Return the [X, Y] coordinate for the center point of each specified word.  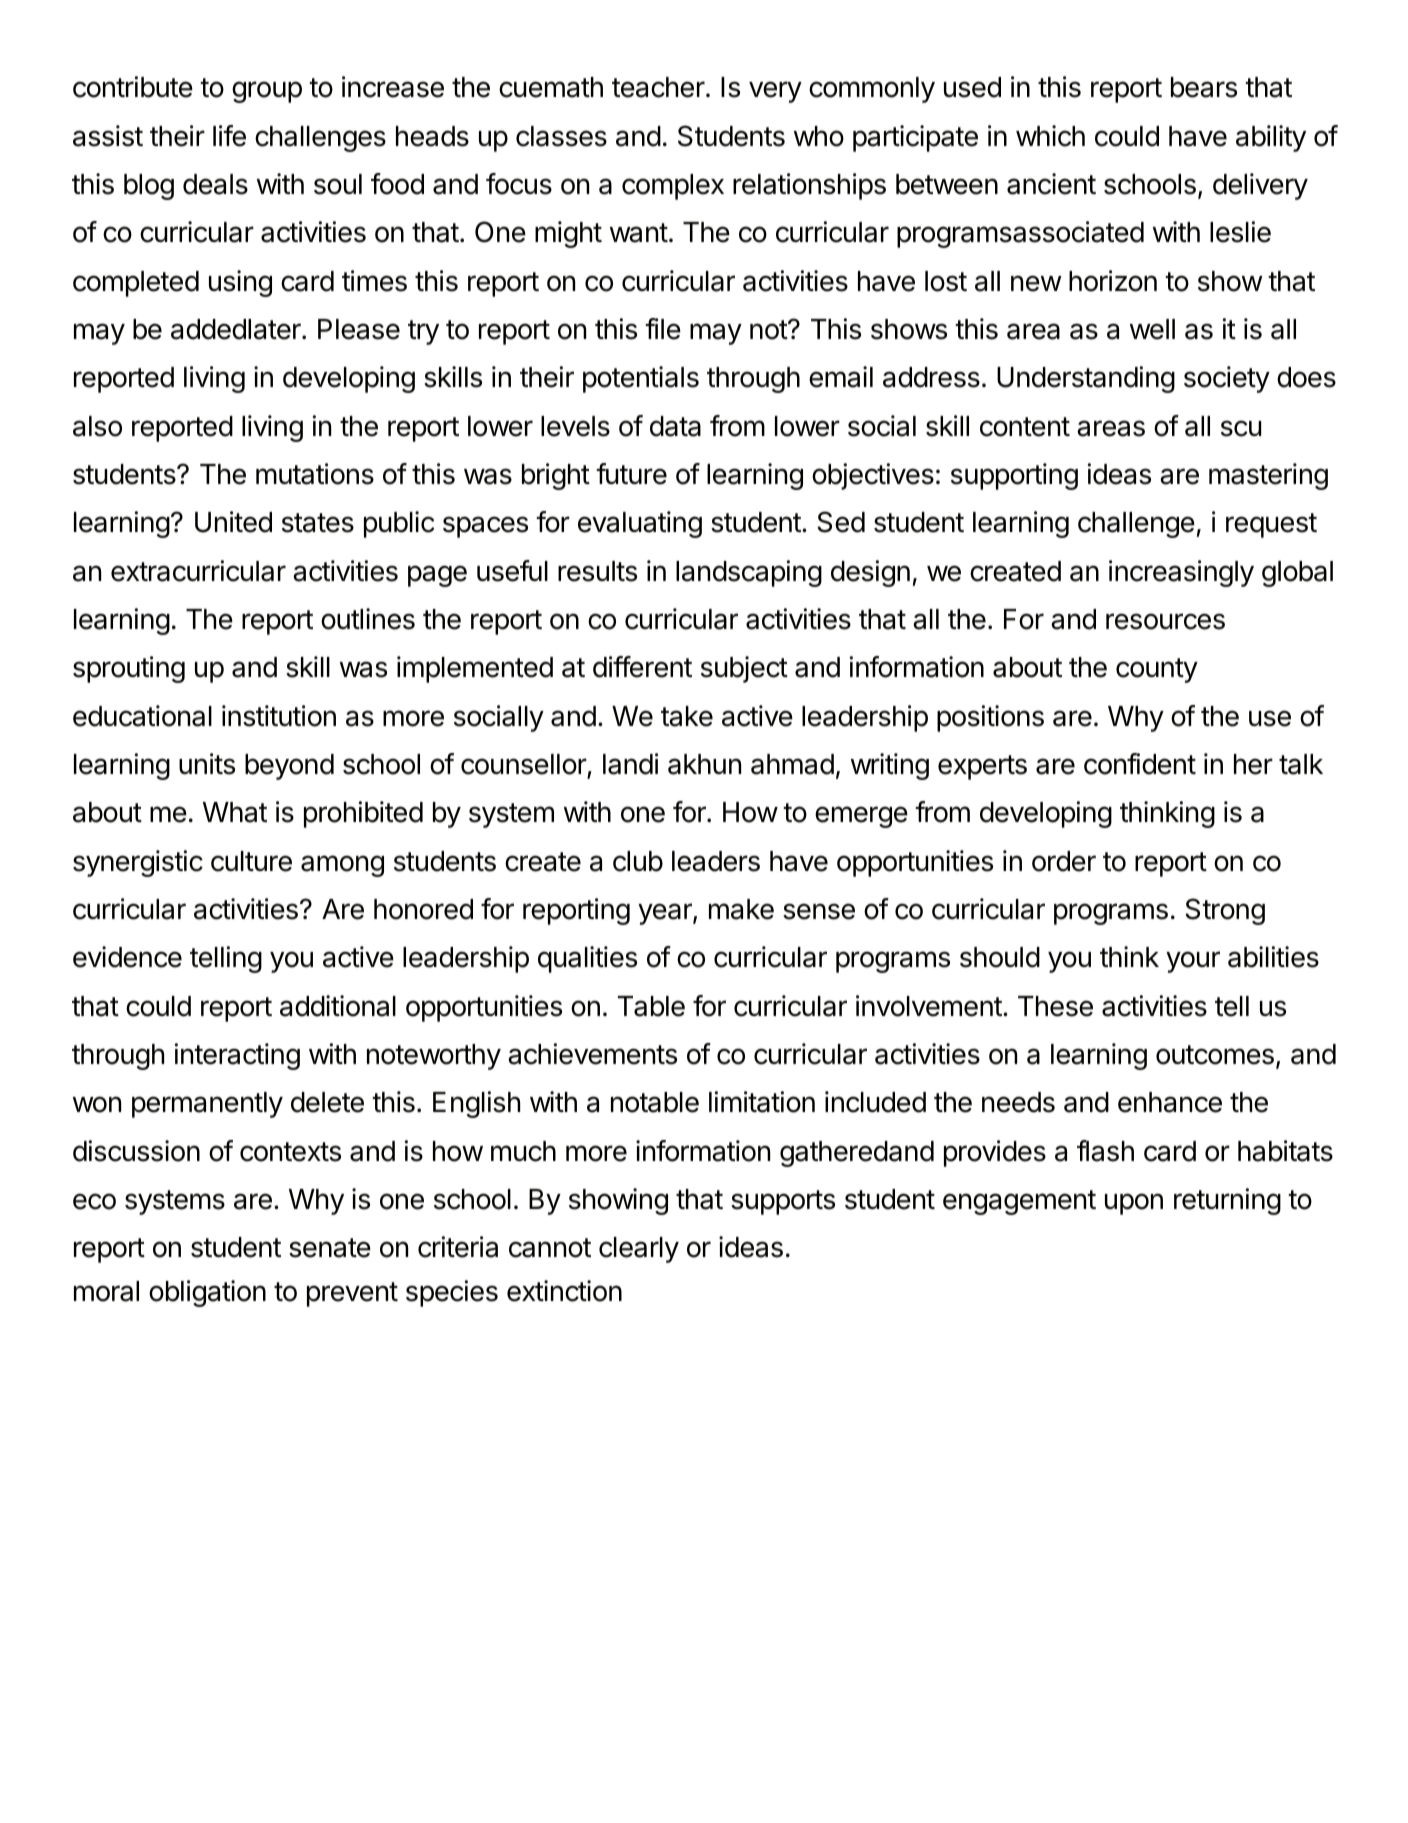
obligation [207, 1293]
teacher [658, 87]
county [1157, 670]
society [1227, 379]
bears [1204, 87]
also [97, 426]
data [675, 426]
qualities [587, 959]
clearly [639, 1250]
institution [279, 716]
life [229, 136]
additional [338, 1006]
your [1193, 962]
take [687, 716]
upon [1134, 1204]
